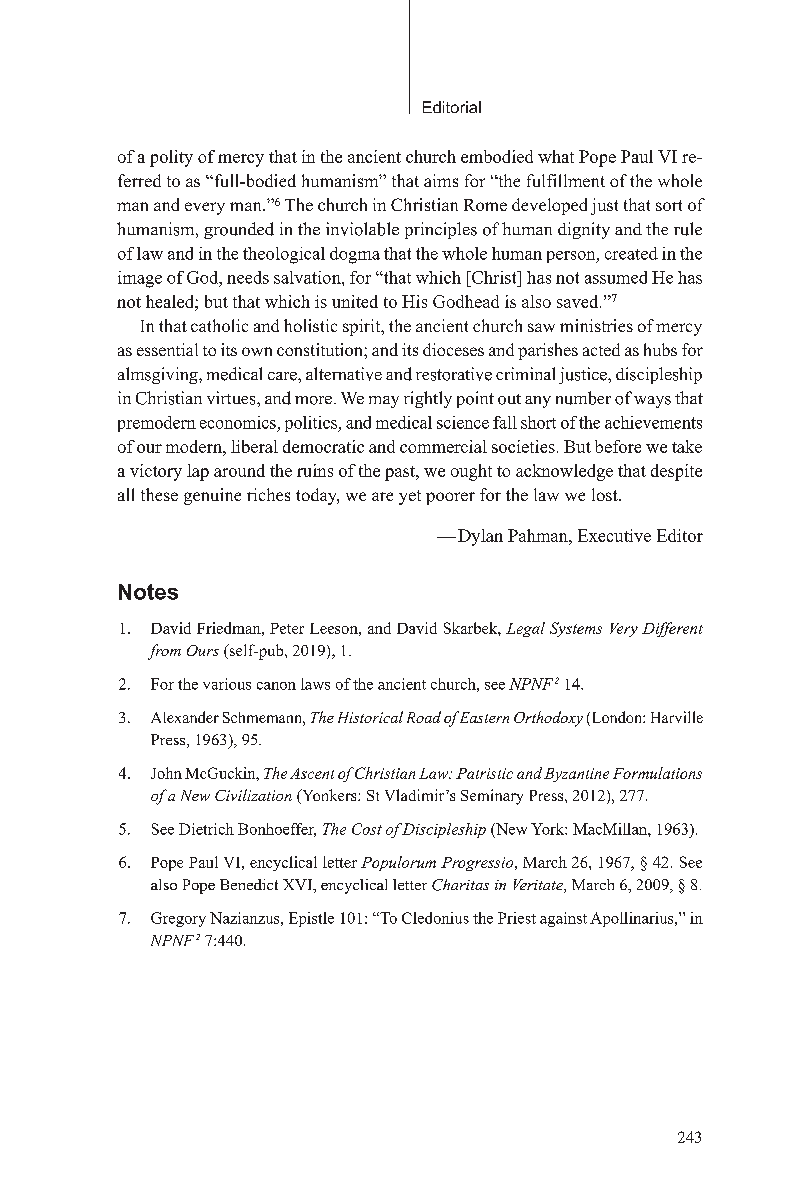 This image has height=1204, width=803. I want to click on Priest, so click(517, 918).
